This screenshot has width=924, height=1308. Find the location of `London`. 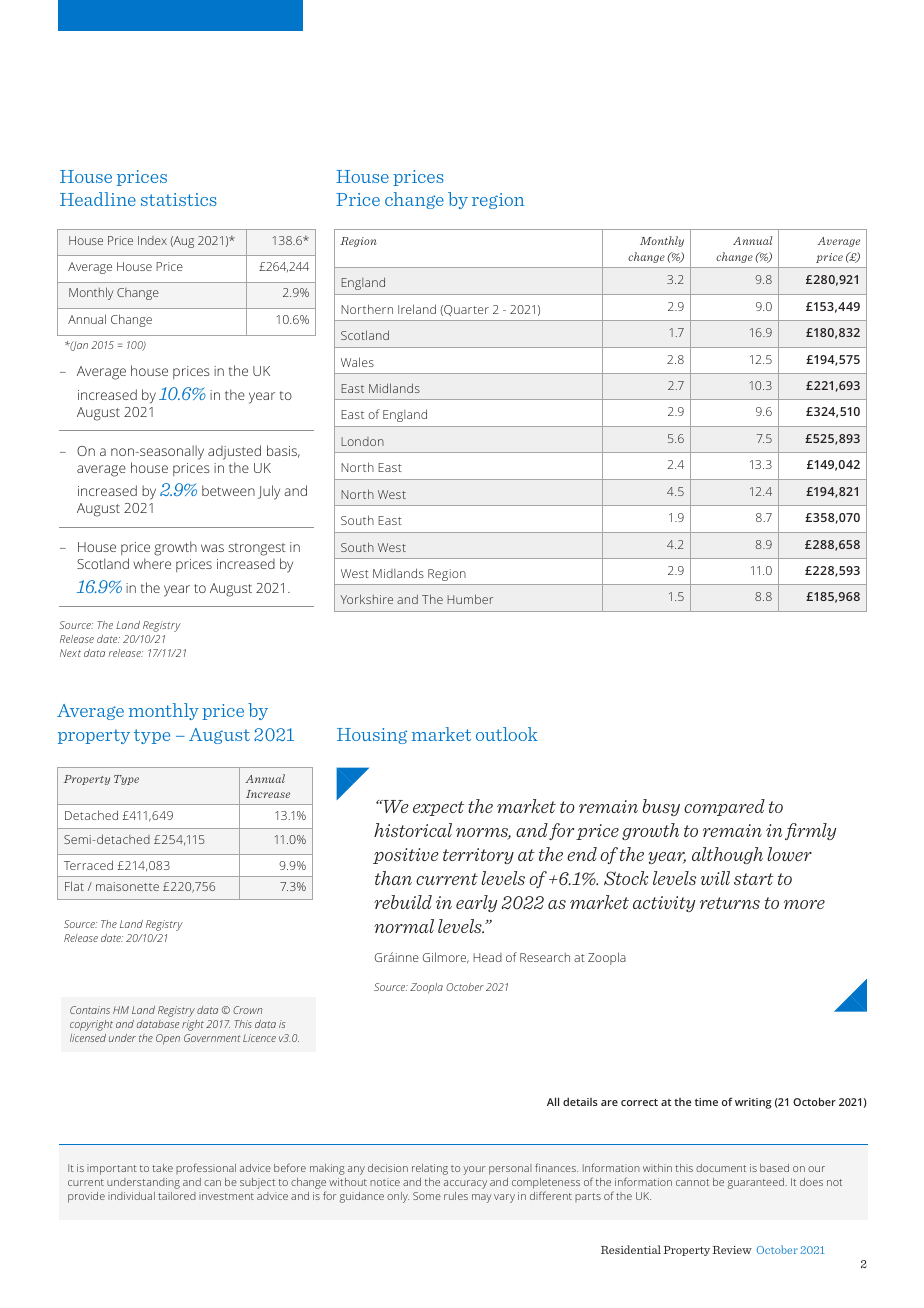

London is located at coordinates (362, 441).
